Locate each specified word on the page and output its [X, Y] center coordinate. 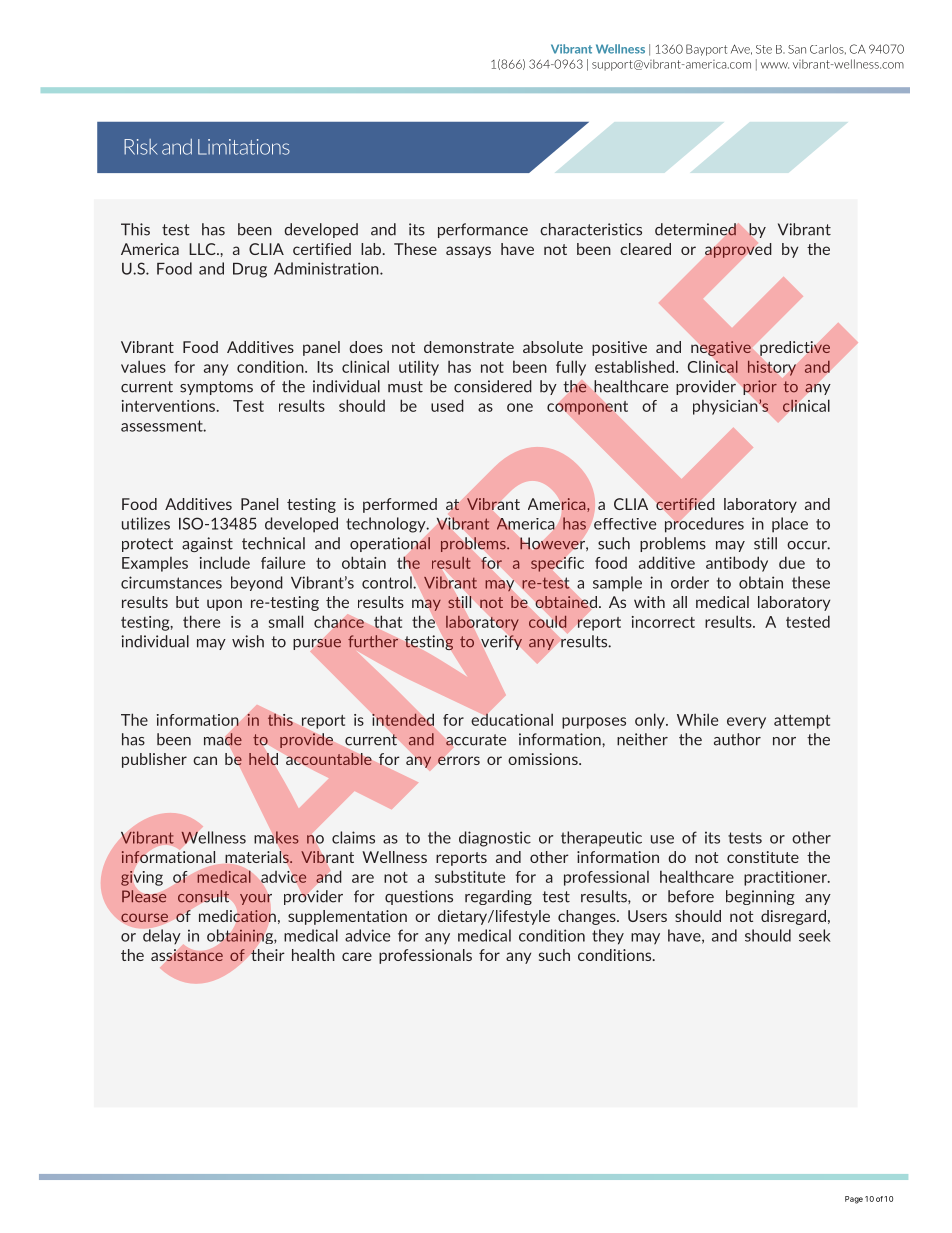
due [792, 562]
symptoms [216, 388]
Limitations [244, 147]
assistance [187, 955]
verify [501, 642]
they [608, 937]
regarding [498, 897]
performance [483, 230]
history [772, 368]
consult [203, 896]
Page [854, 1200]
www [775, 65]
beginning [760, 897]
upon [224, 605]
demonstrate [469, 347]
